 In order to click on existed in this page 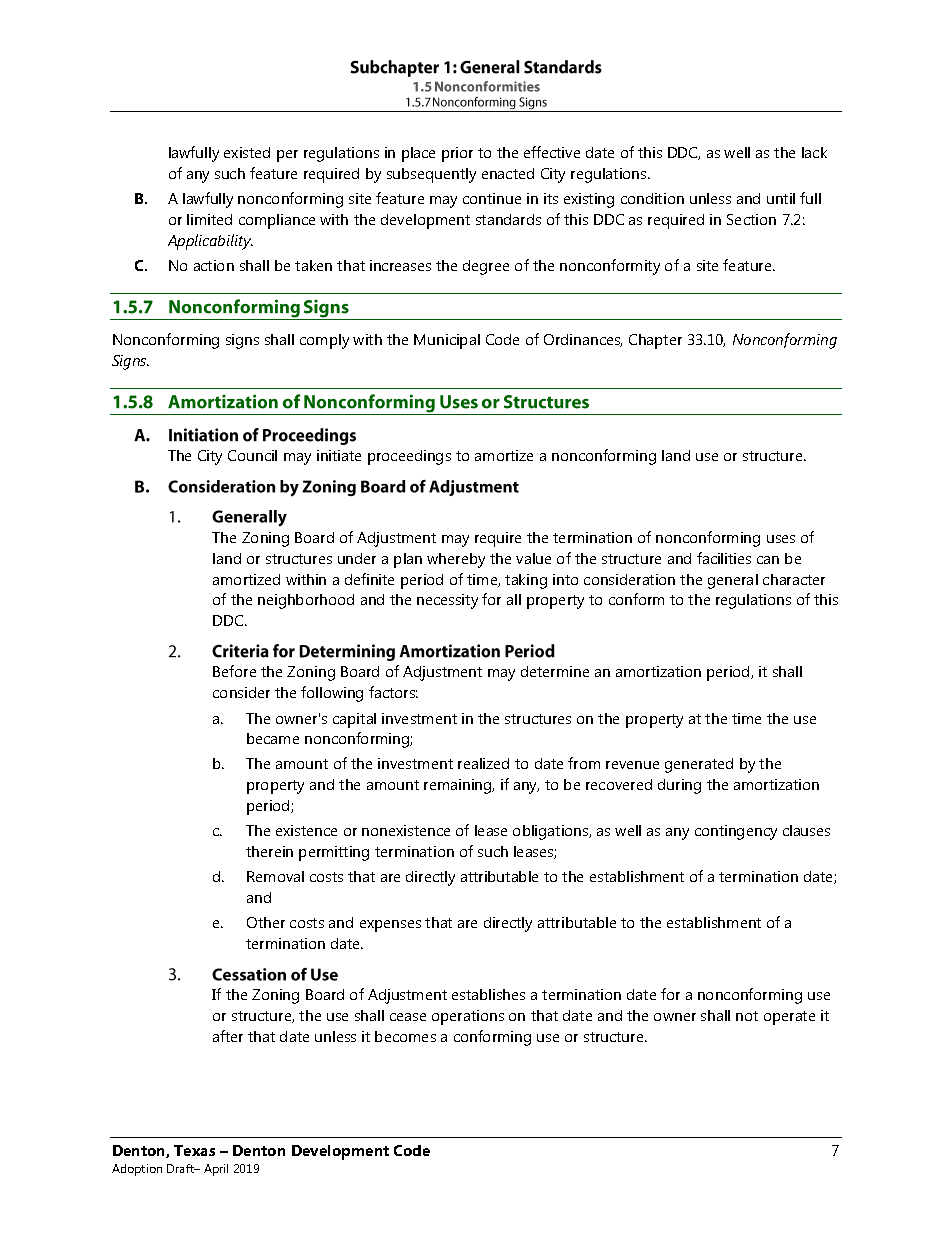, I will do `click(247, 152)`.
